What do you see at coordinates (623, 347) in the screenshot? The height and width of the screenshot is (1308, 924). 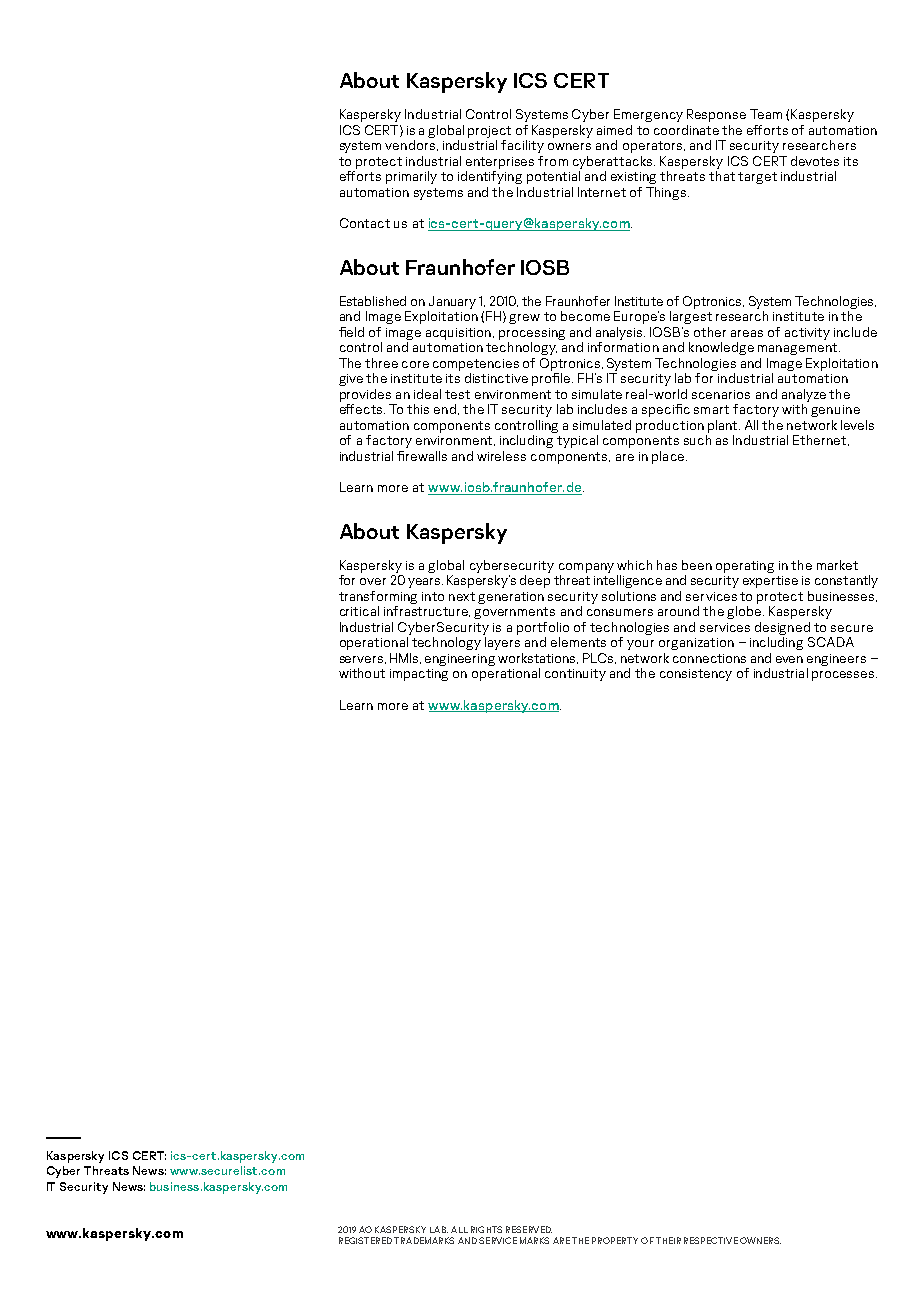 I see `information` at bounding box center [623, 347].
